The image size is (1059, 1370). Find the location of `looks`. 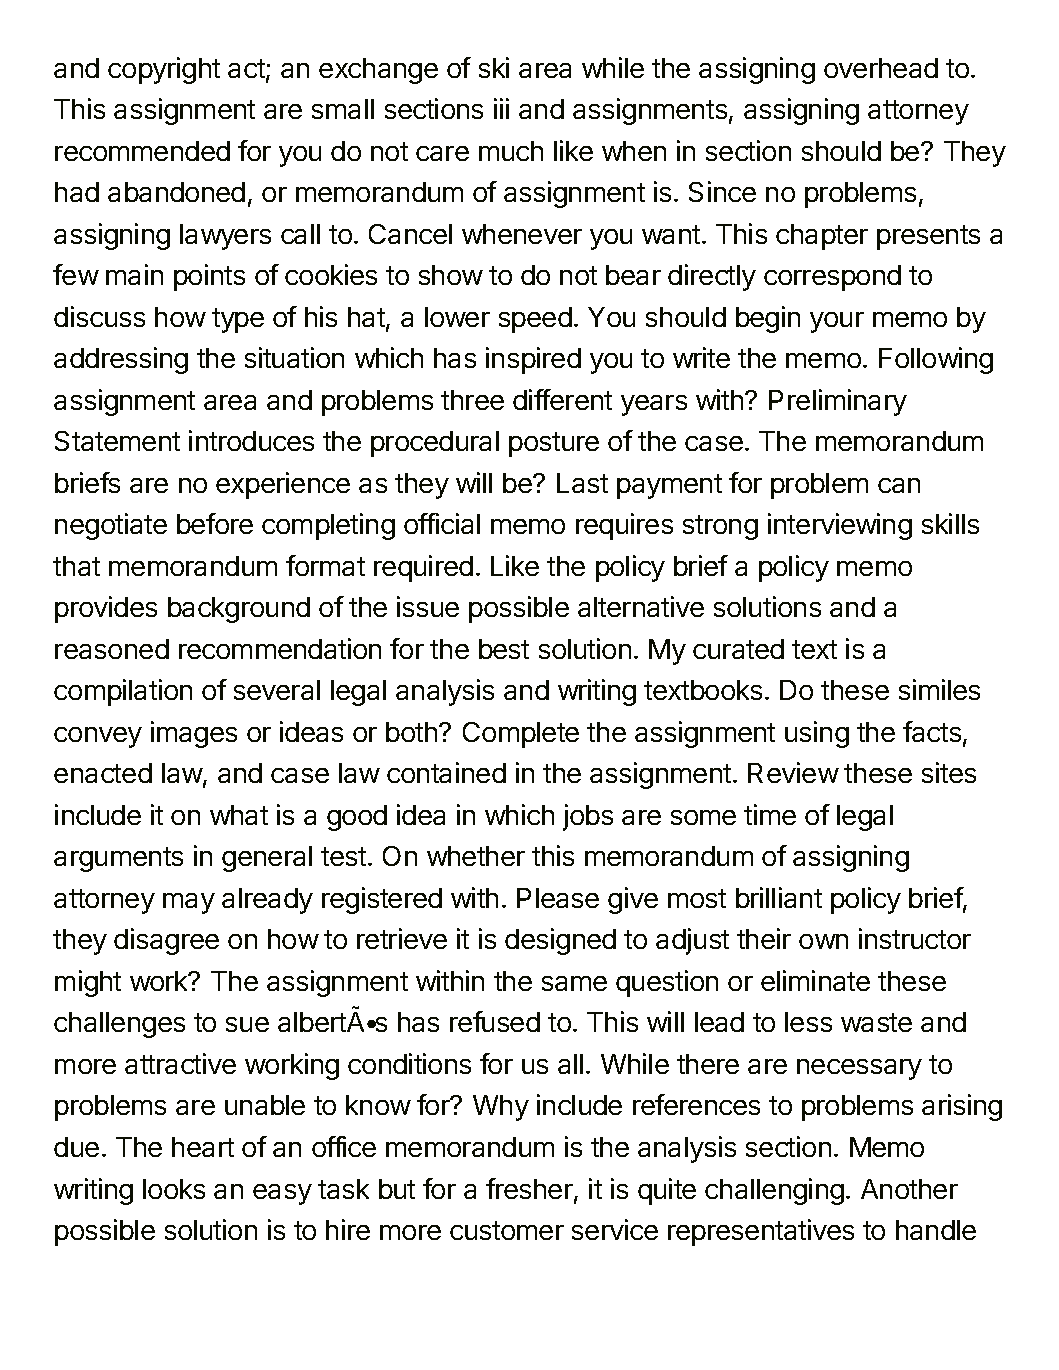

looks is located at coordinates (174, 1189).
